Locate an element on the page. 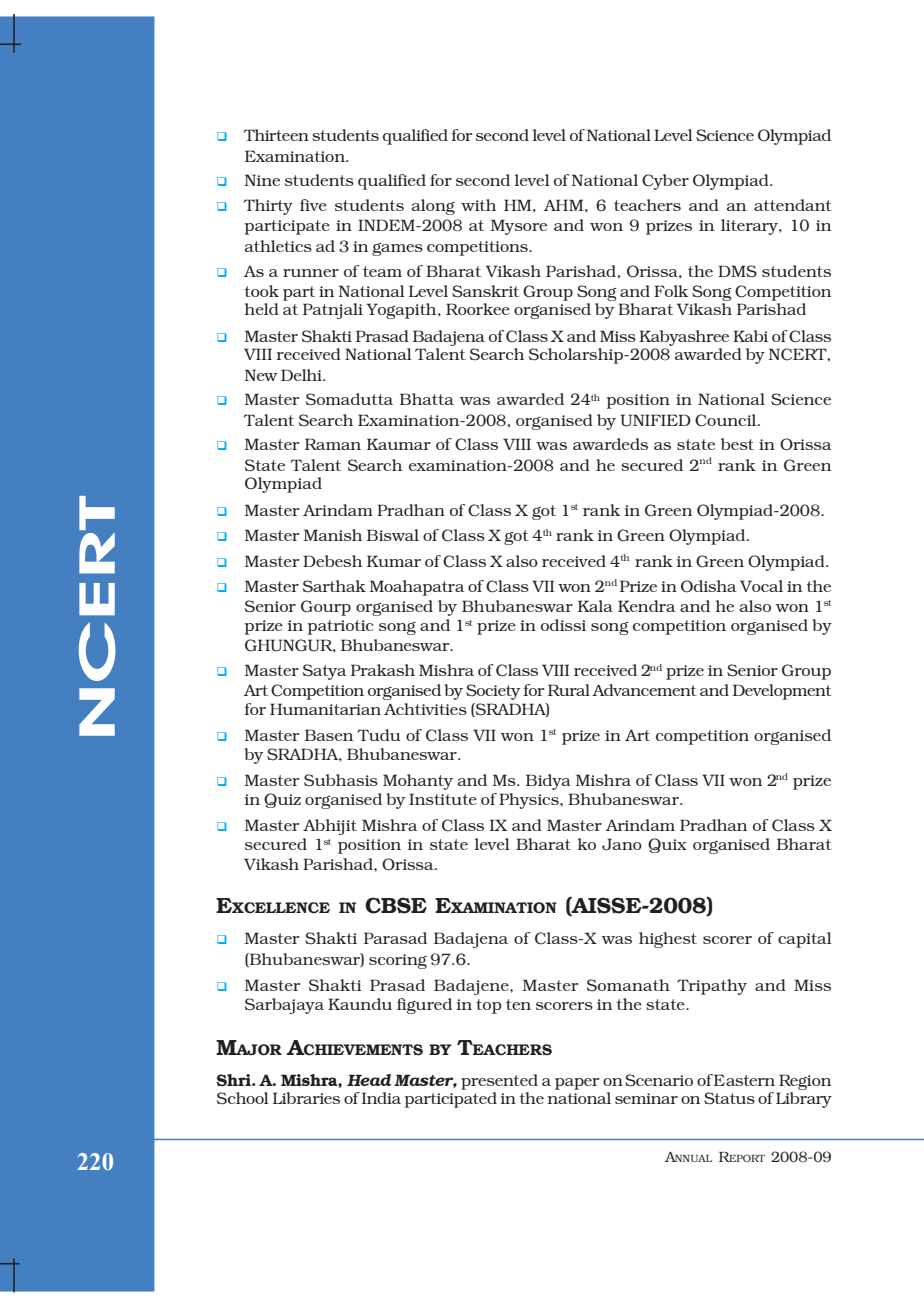 Image resolution: width=924 pixels, height=1308 pixels. Libraries is located at coordinates (306, 1098).
